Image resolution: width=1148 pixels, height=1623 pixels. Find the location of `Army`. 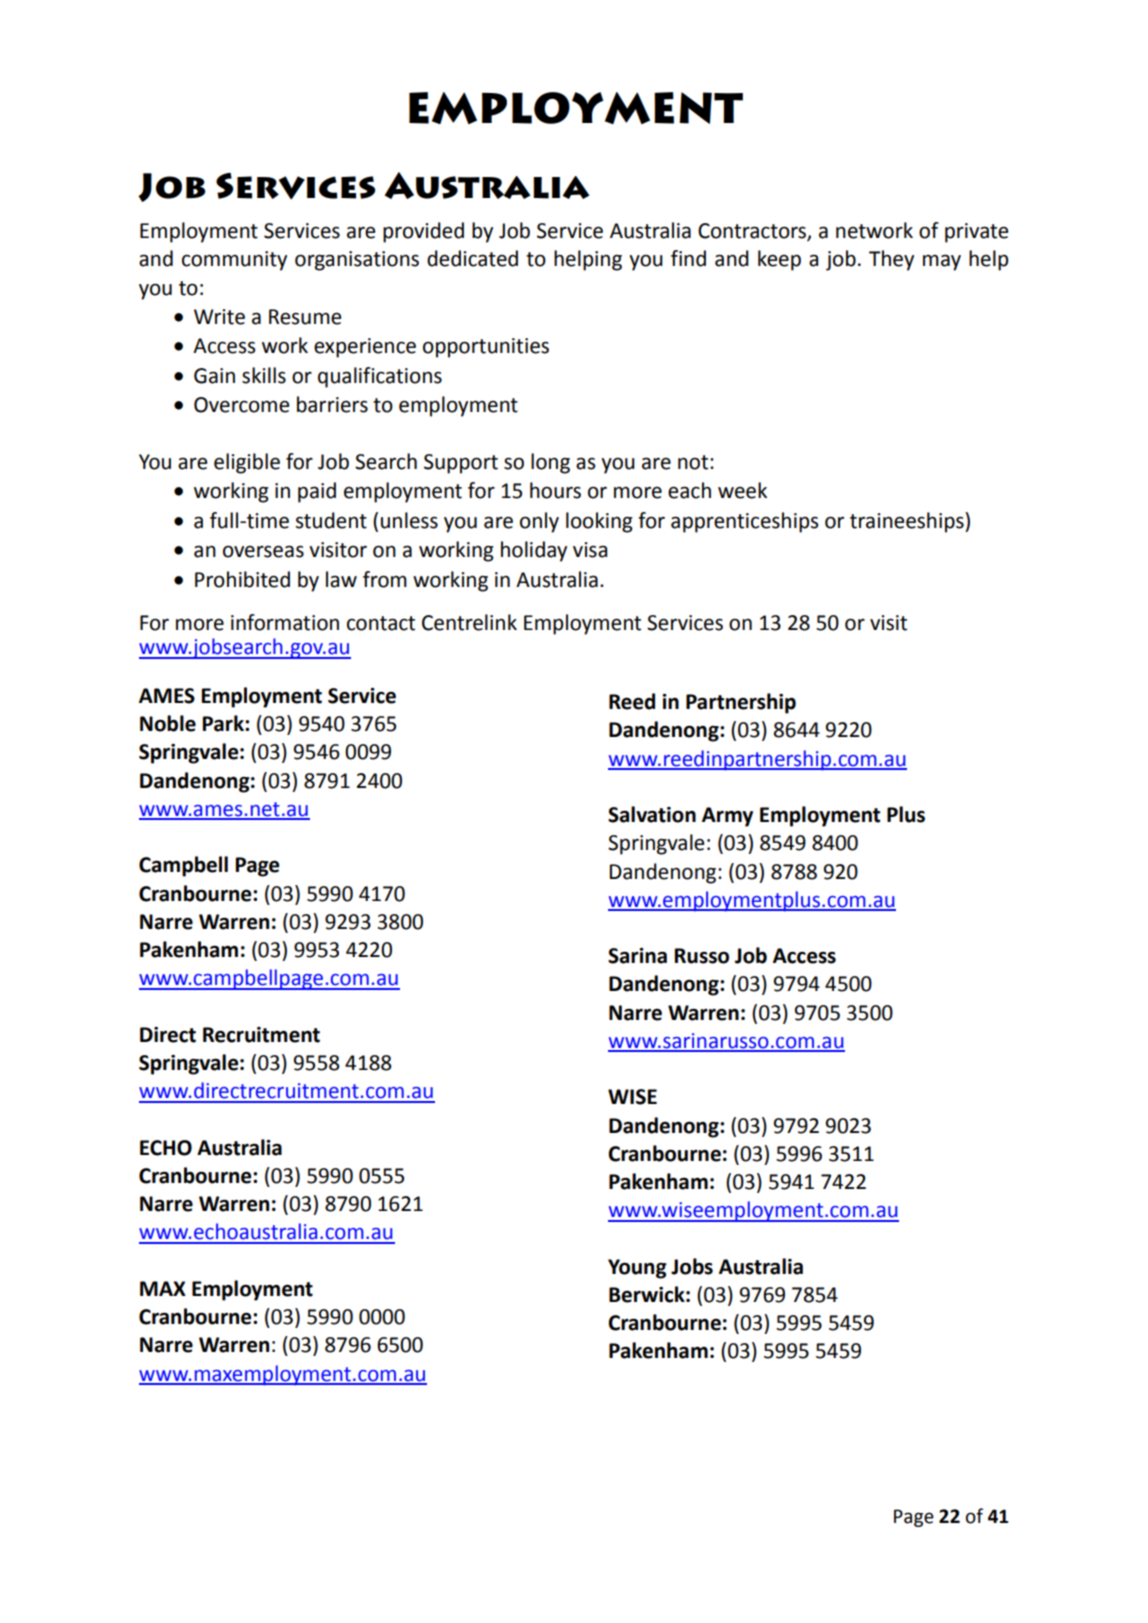

Army is located at coordinates (727, 817).
